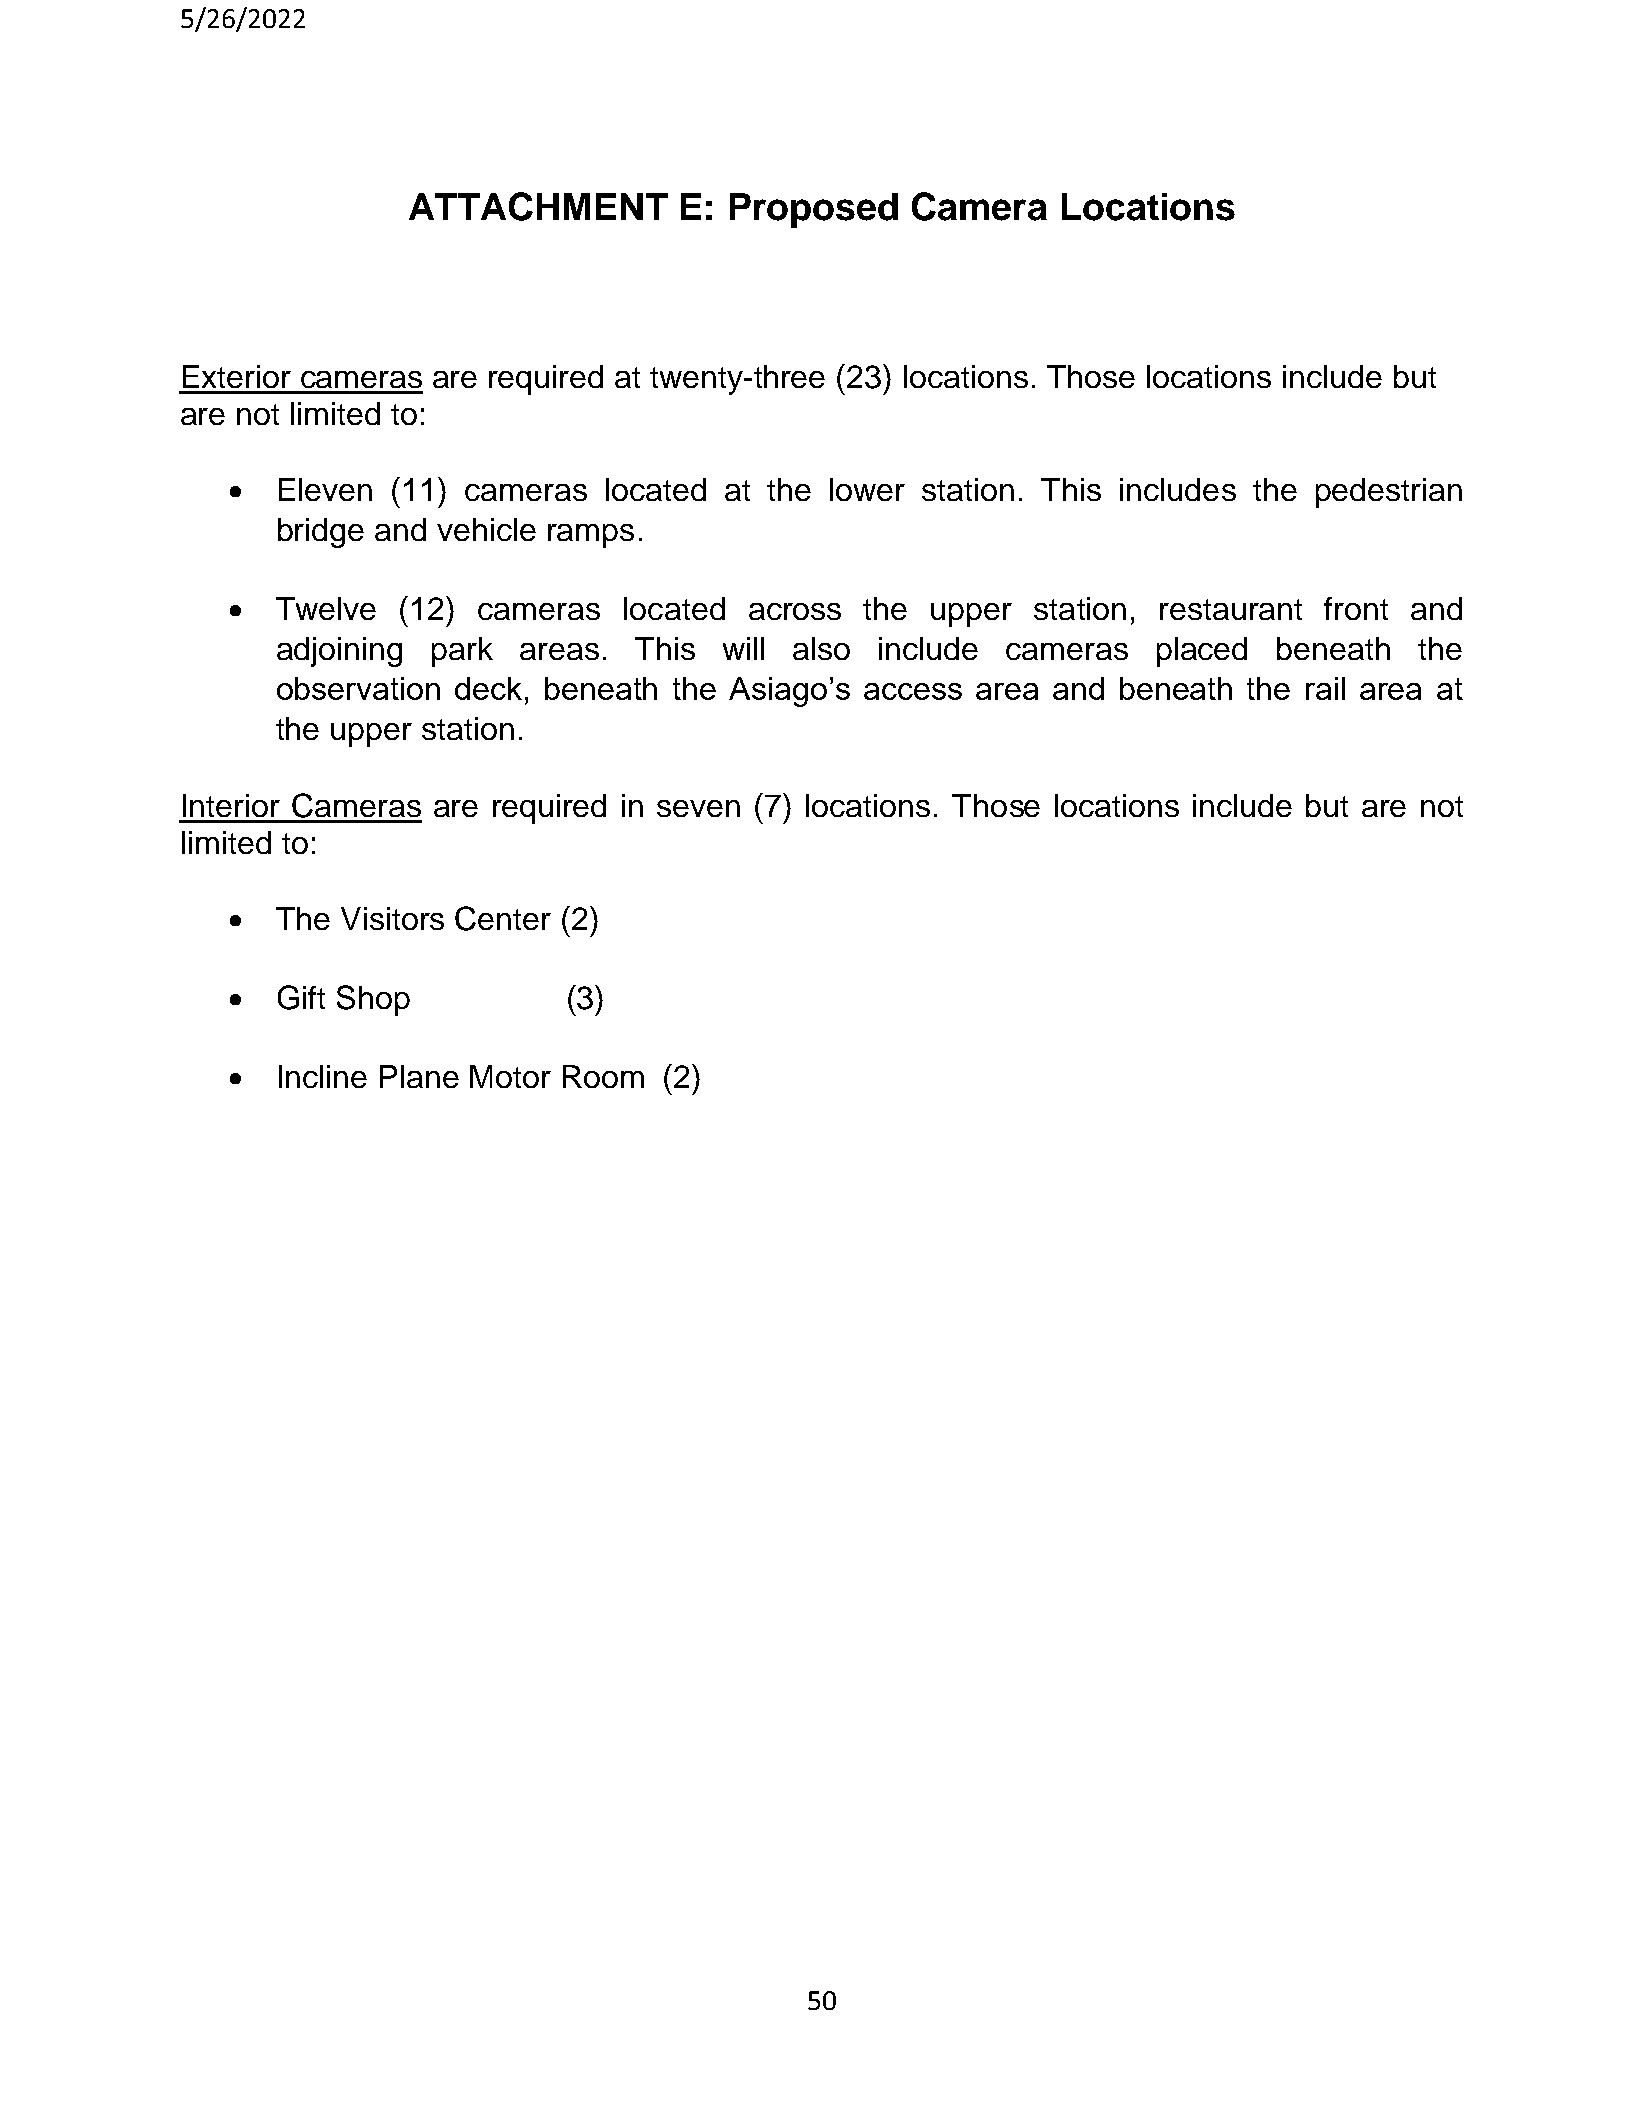 The width and height of the screenshot is (1641, 2123). I want to click on Motor, so click(510, 1076).
